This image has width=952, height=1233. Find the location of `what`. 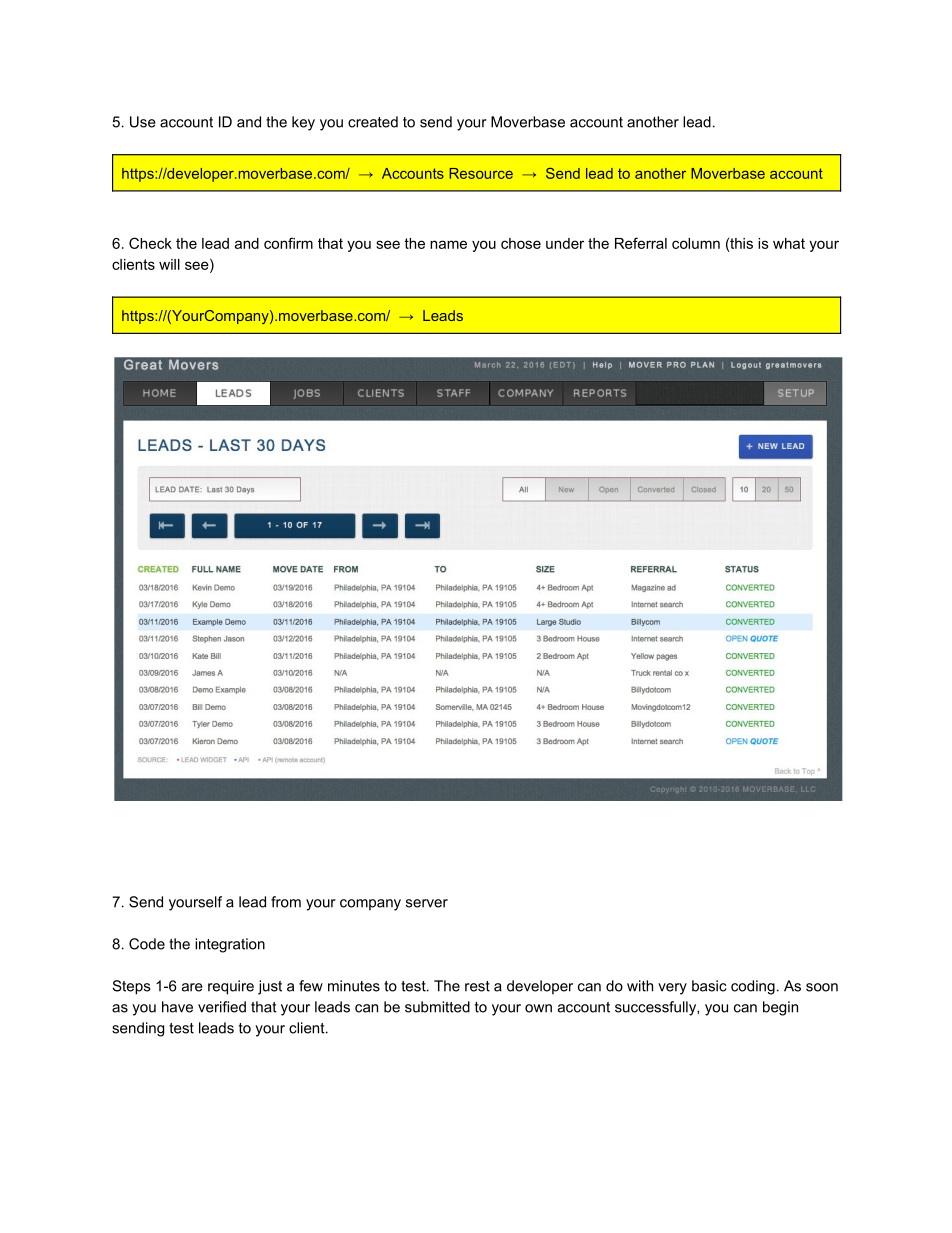

what is located at coordinates (789, 243).
